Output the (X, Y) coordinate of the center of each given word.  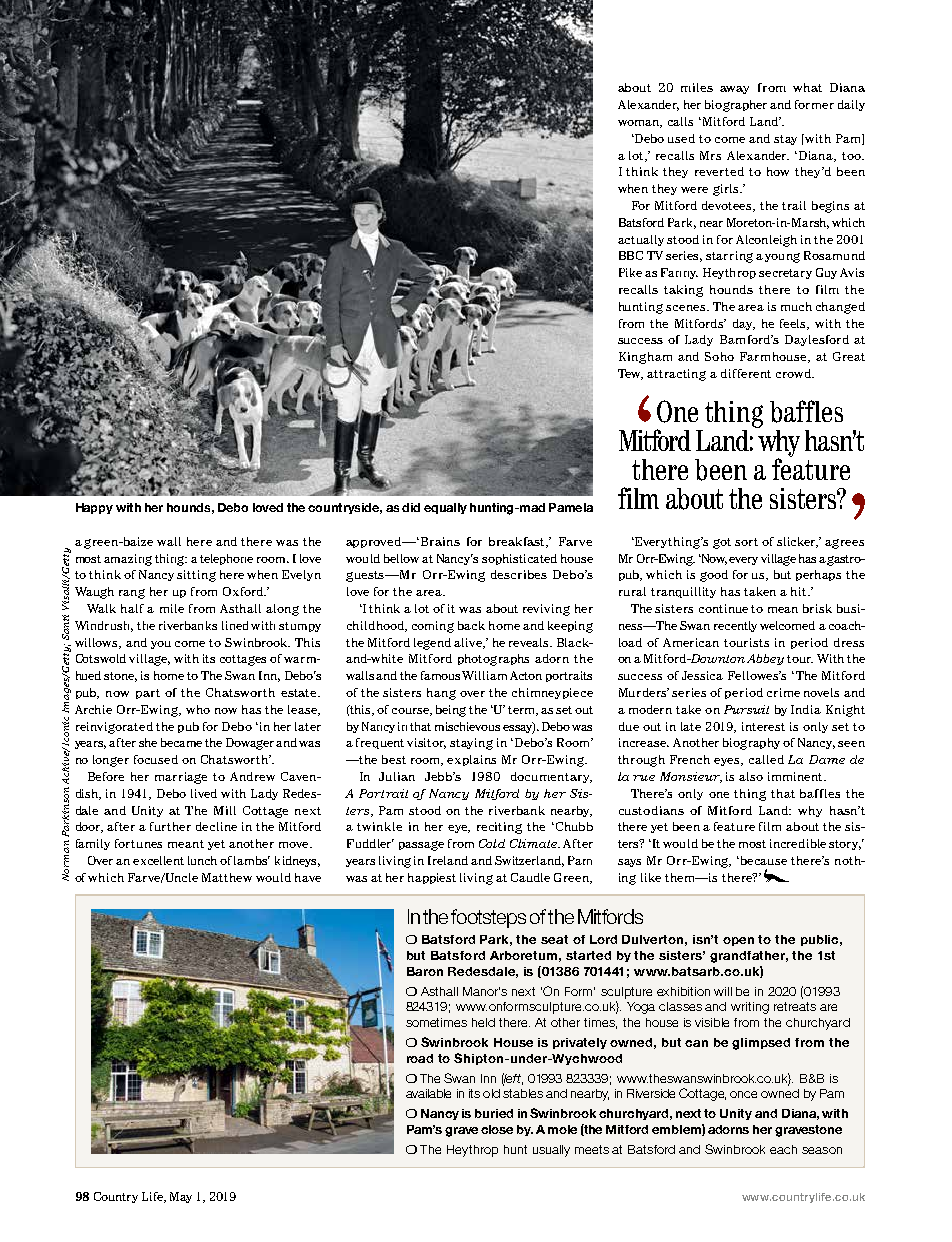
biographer (736, 106)
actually (641, 240)
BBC (631, 255)
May (181, 1197)
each (783, 1149)
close (497, 1129)
